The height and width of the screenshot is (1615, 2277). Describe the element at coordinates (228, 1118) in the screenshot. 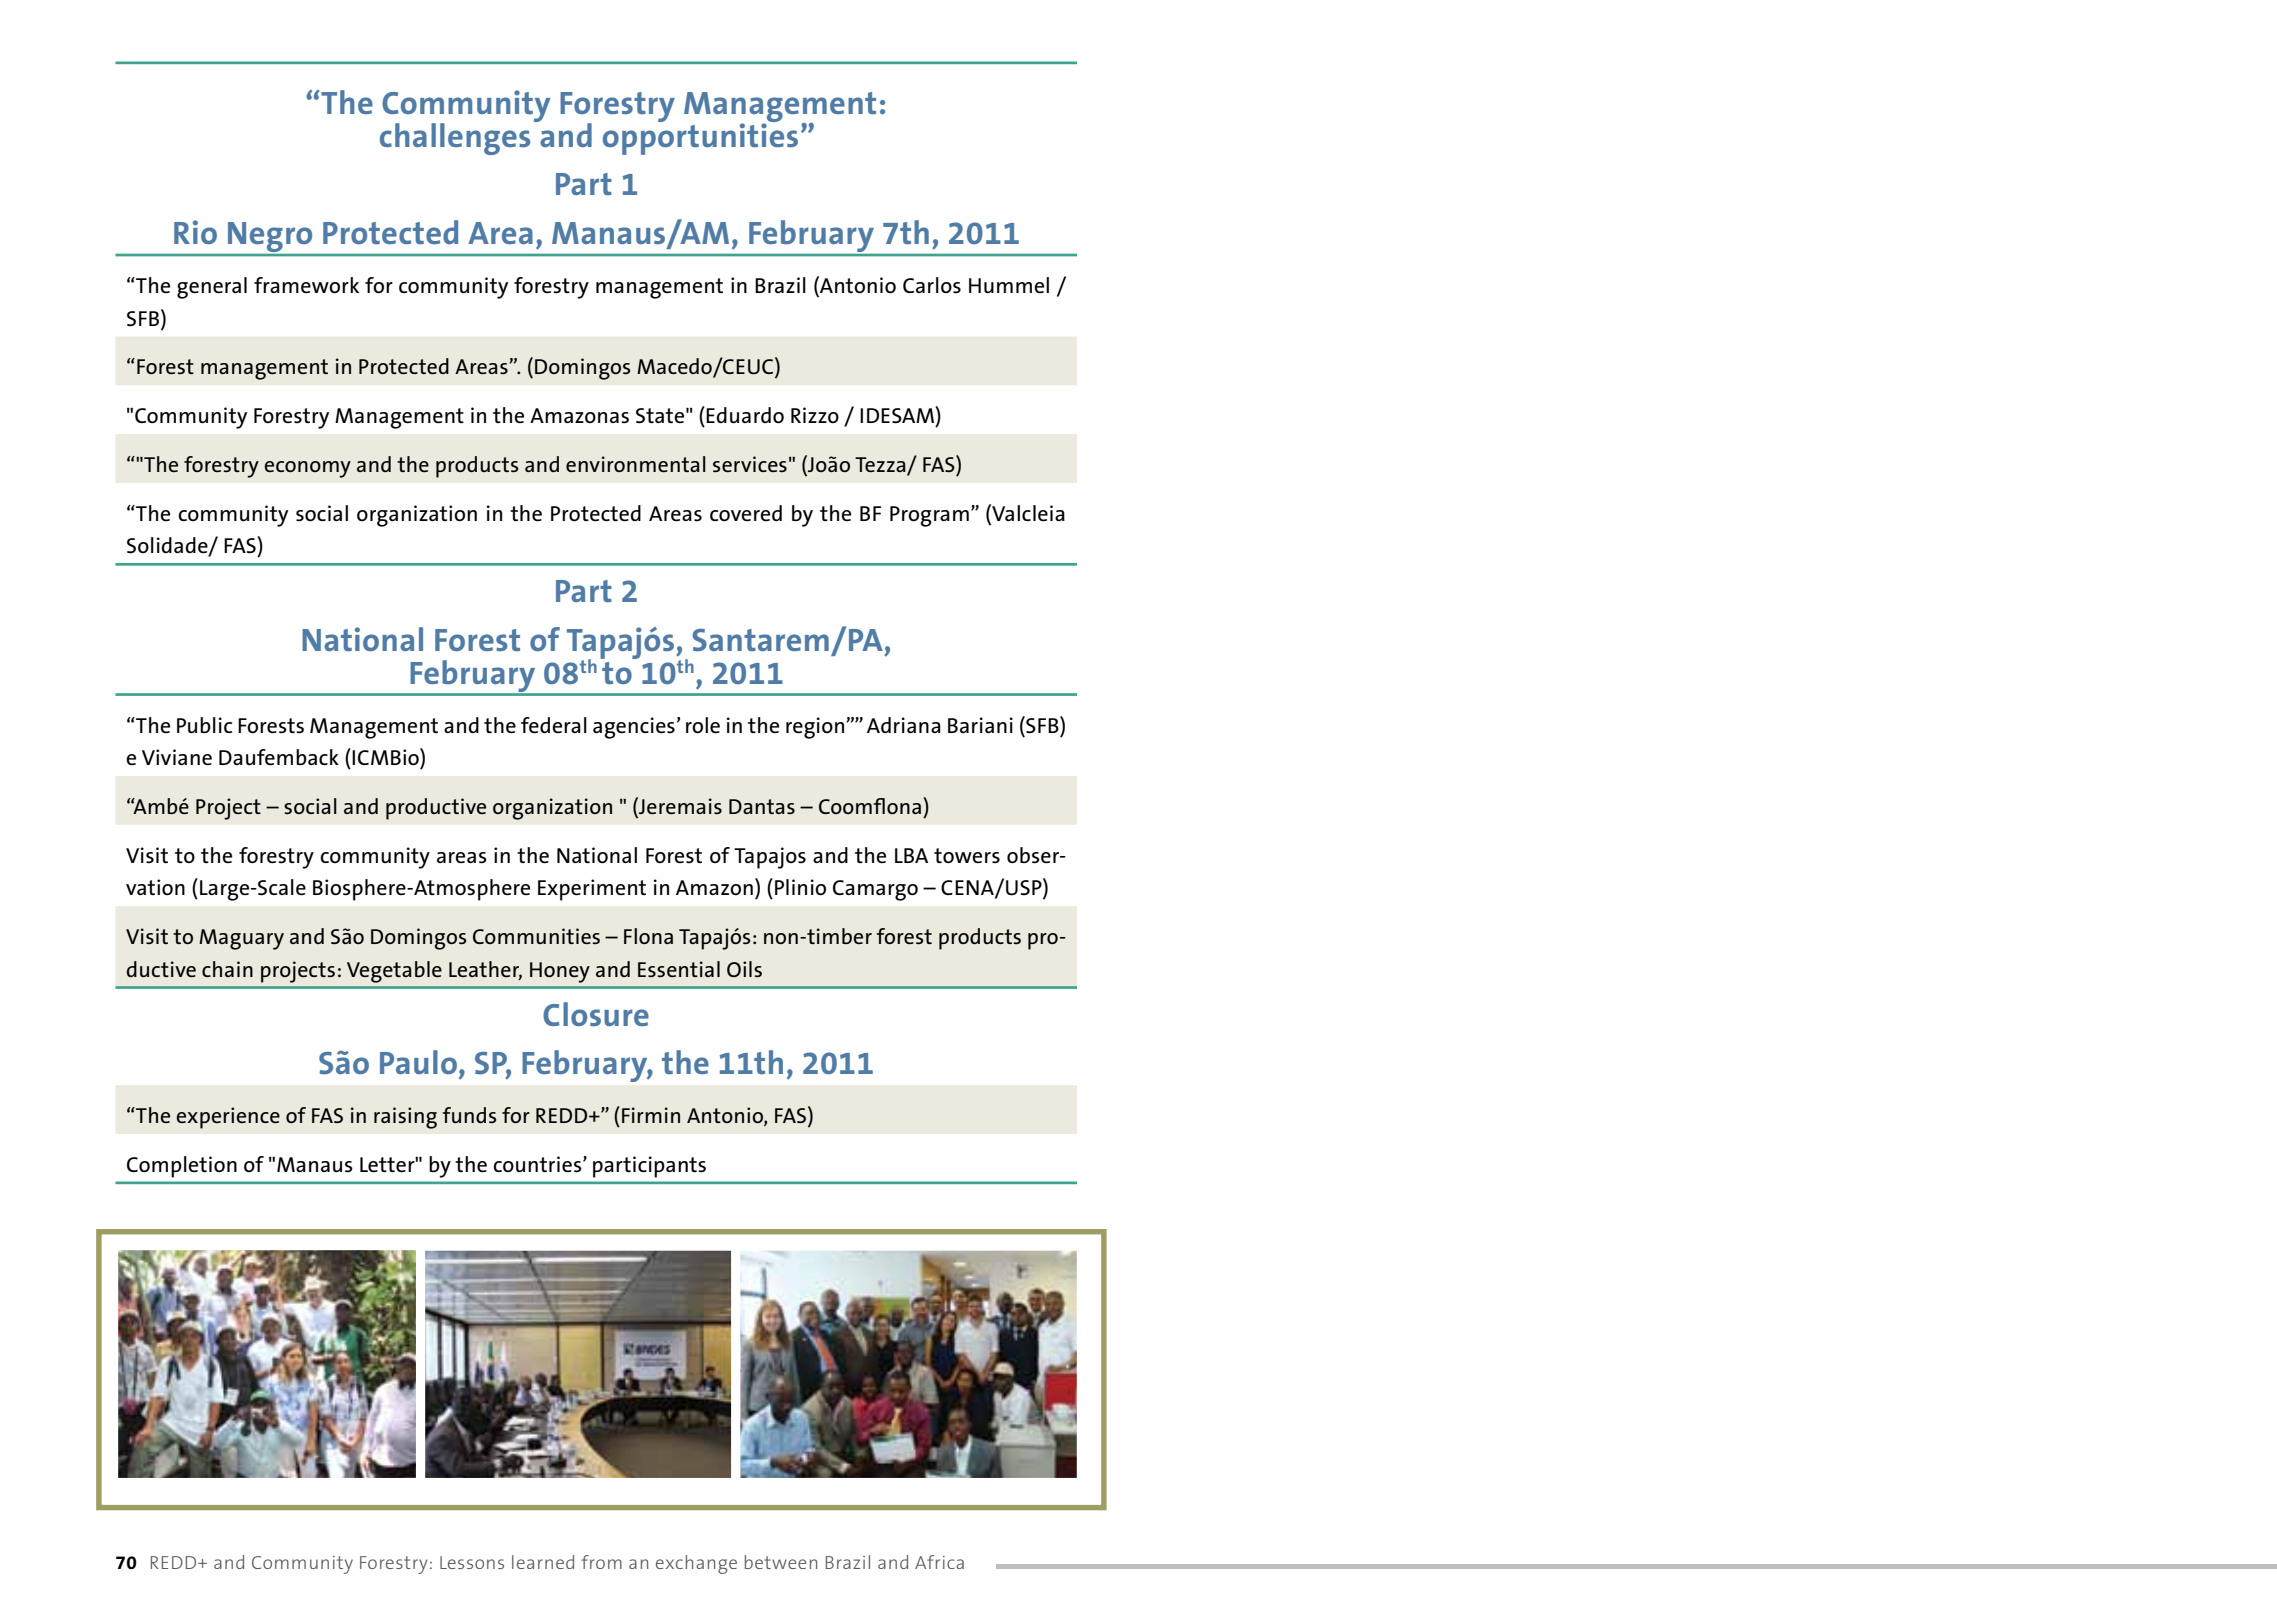

I see `experience` at that location.
